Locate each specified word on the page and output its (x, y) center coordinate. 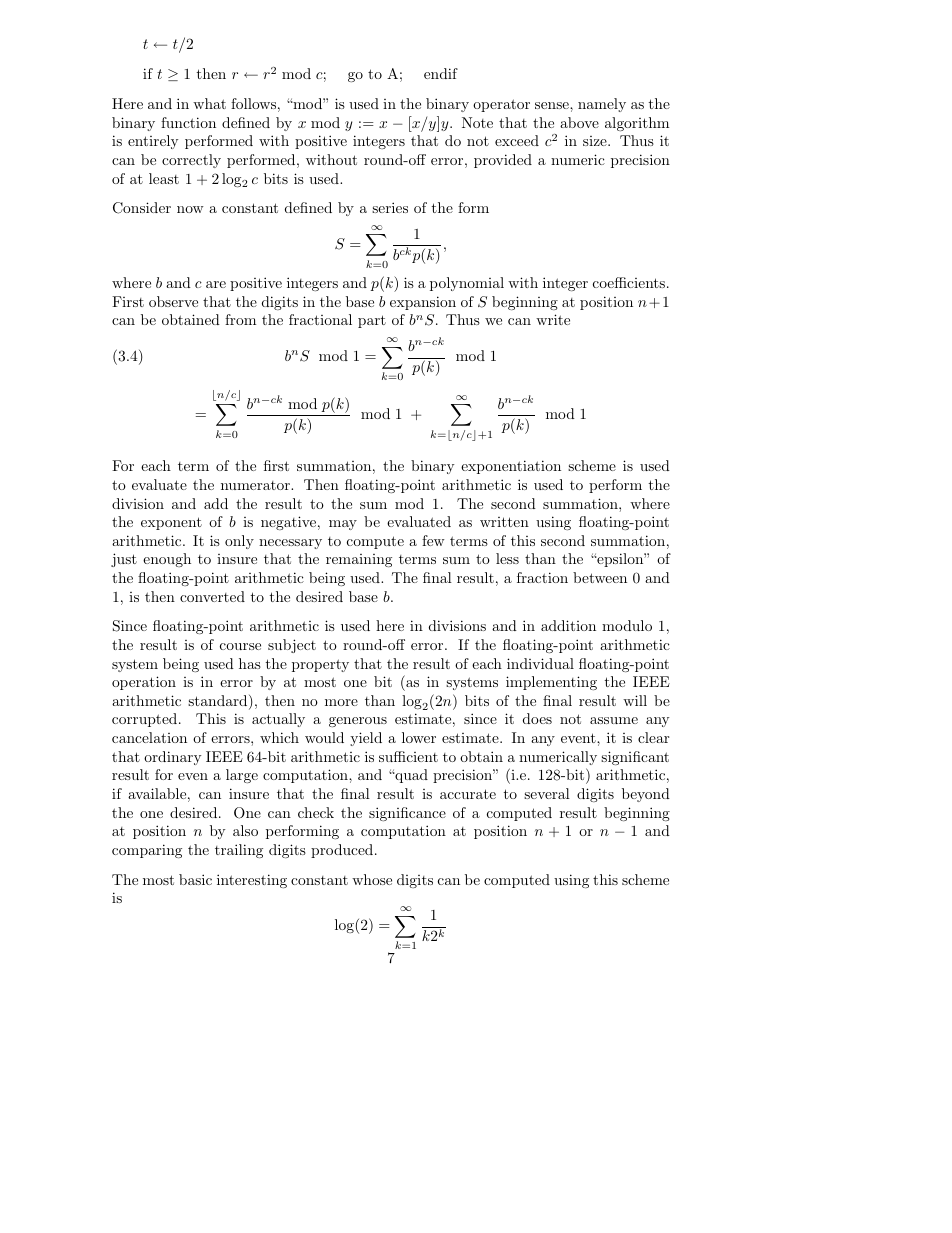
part (372, 321)
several (547, 793)
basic (195, 879)
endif (441, 73)
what (209, 103)
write (553, 319)
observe (173, 301)
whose (372, 879)
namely (602, 105)
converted (212, 596)
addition (568, 625)
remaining (359, 560)
